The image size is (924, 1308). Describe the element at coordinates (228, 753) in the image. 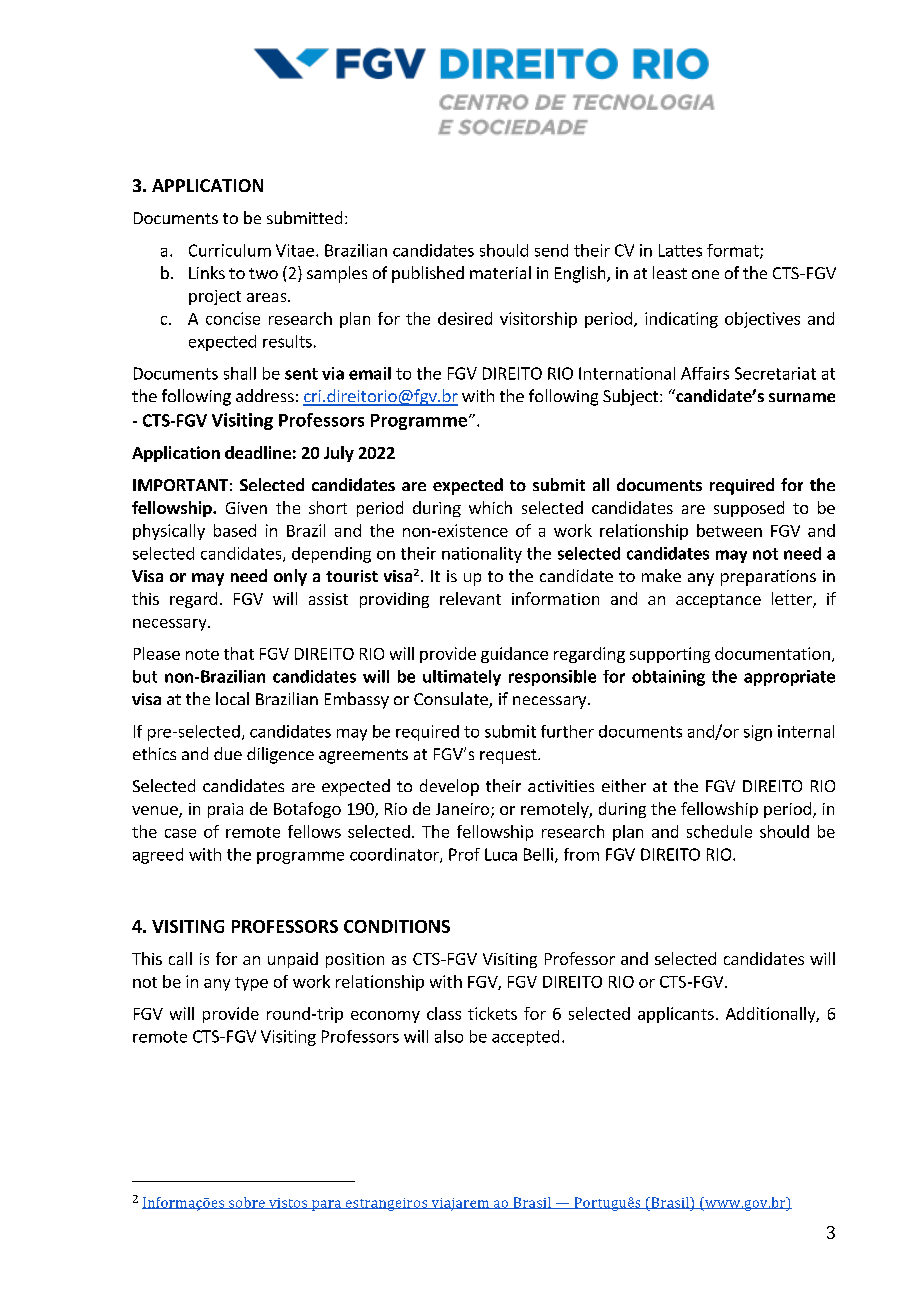

I see `due` at that location.
